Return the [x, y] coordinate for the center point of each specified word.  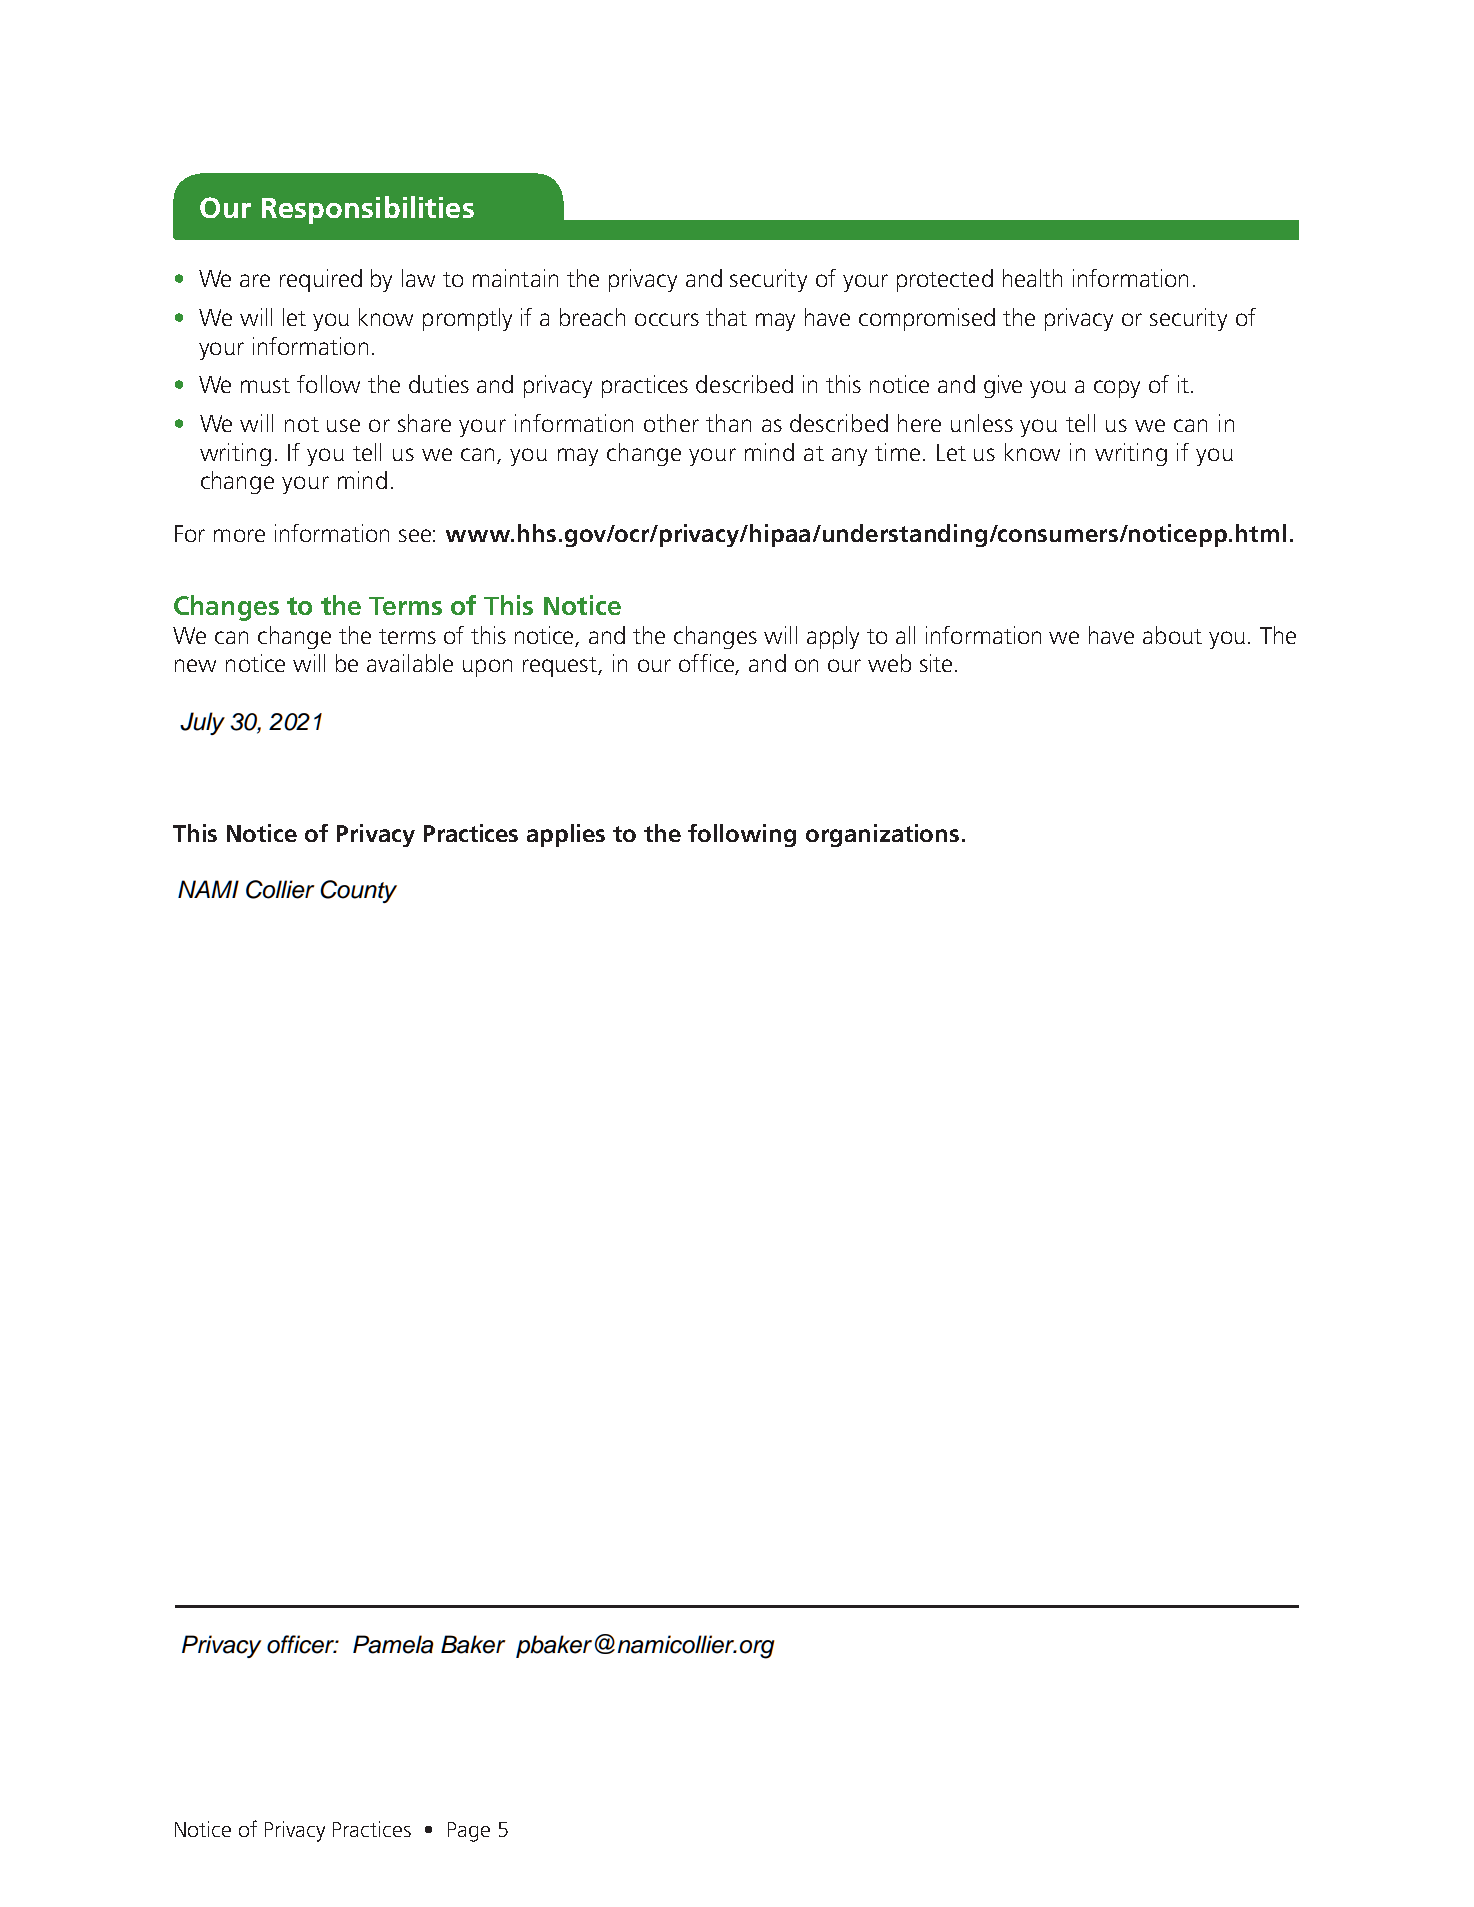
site [936, 663]
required [321, 280]
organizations [882, 835]
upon [487, 668]
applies [566, 835]
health [1032, 278]
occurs [667, 319]
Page [469, 1832]
